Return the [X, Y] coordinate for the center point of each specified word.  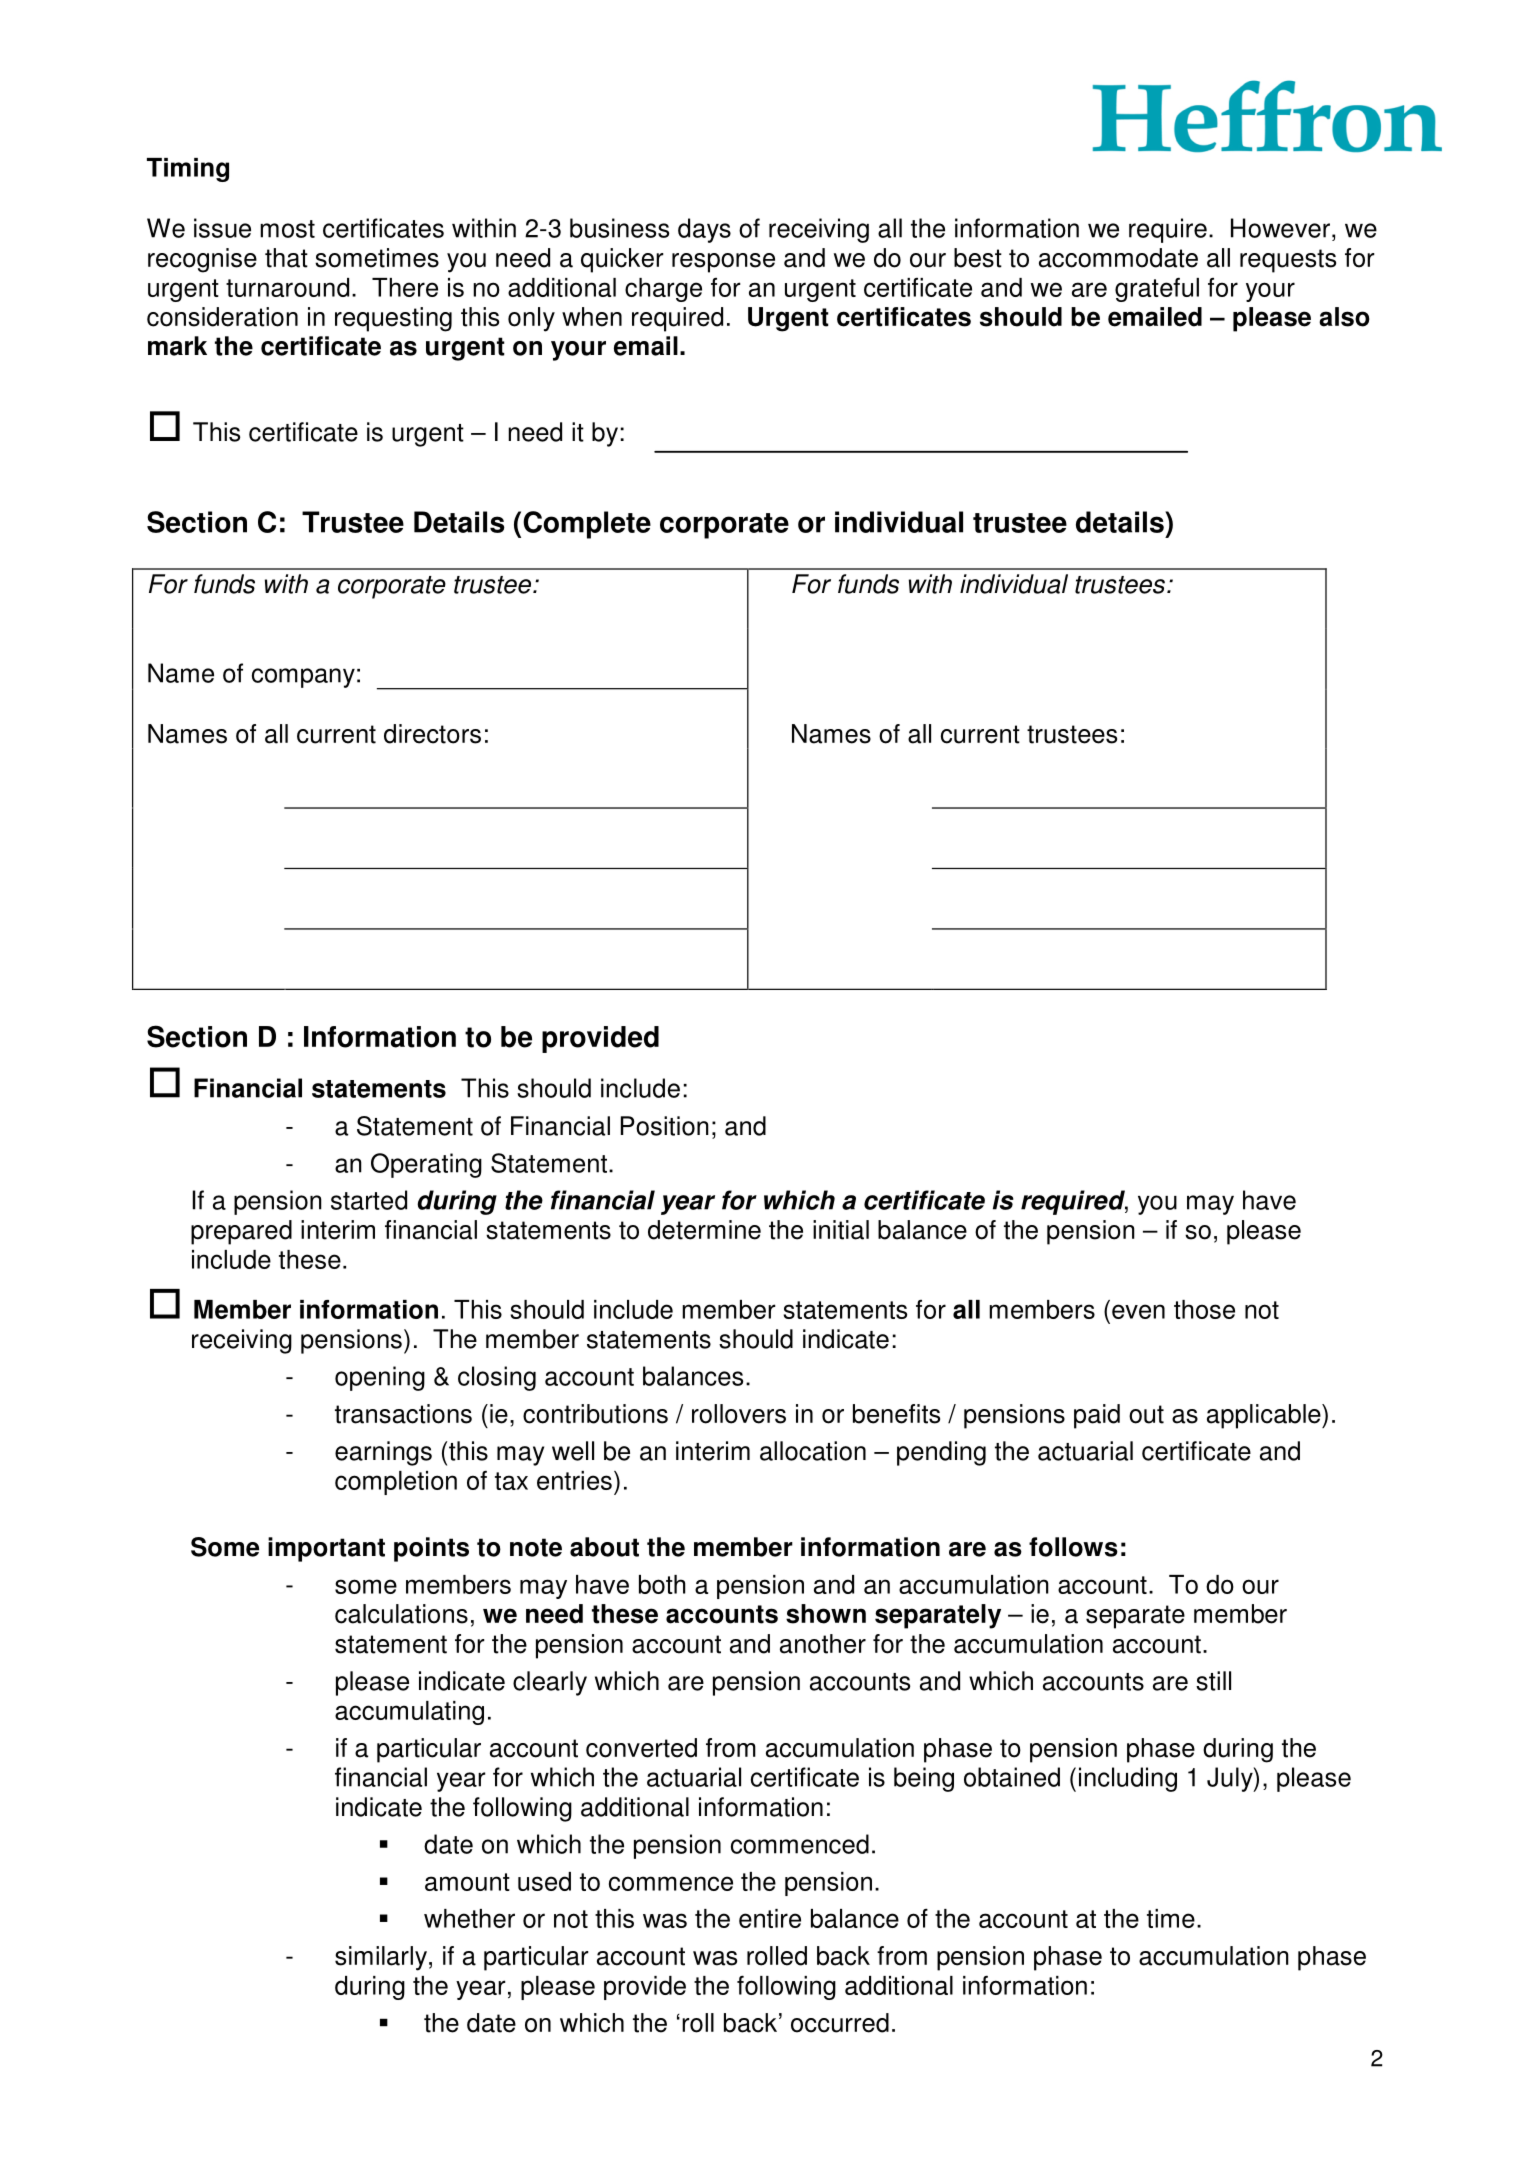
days [704, 230]
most [287, 229]
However [1280, 228]
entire [770, 1918]
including [1128, 1779]
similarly [381, 1958]
